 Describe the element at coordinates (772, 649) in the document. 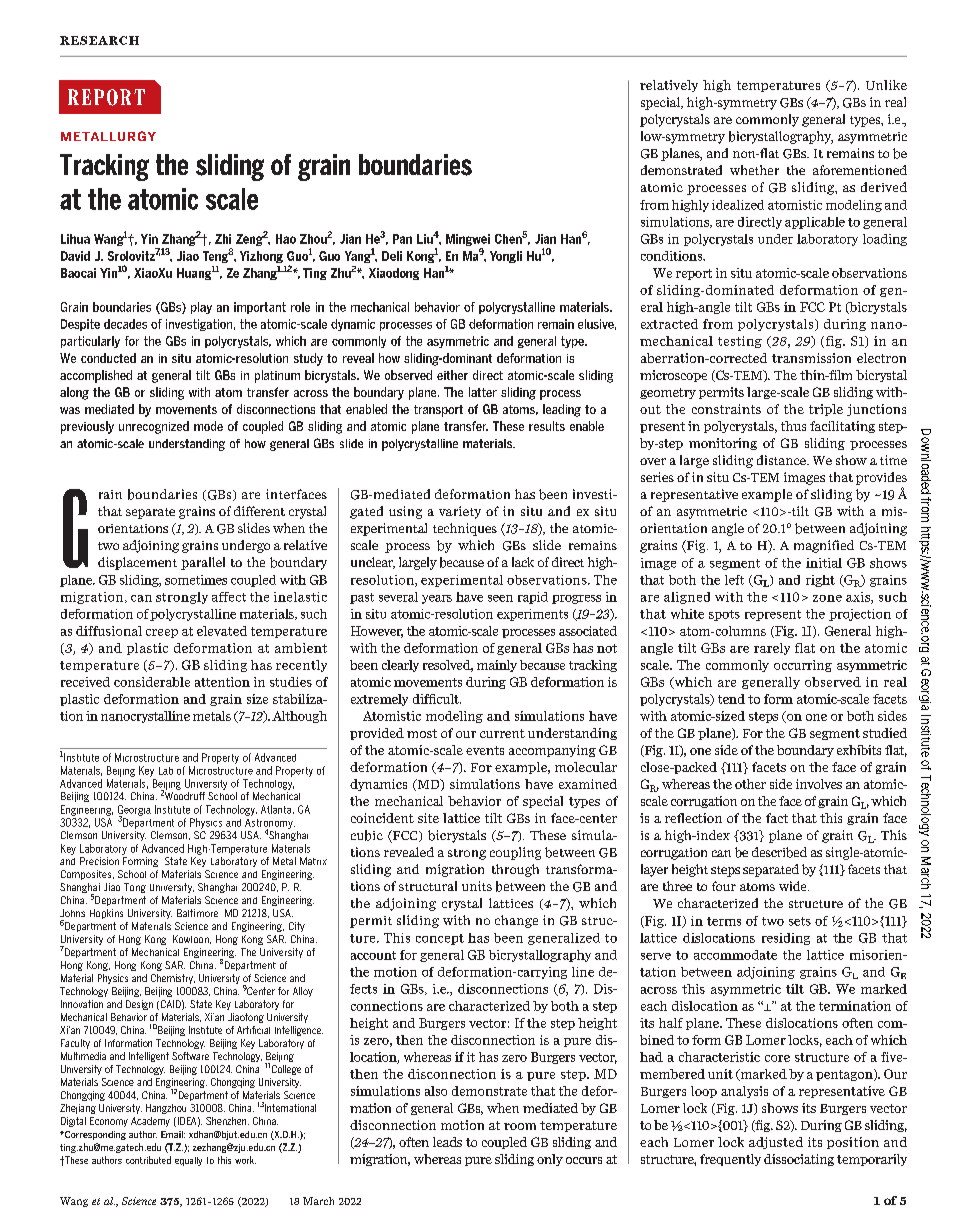

I see `rarely` at that location.
